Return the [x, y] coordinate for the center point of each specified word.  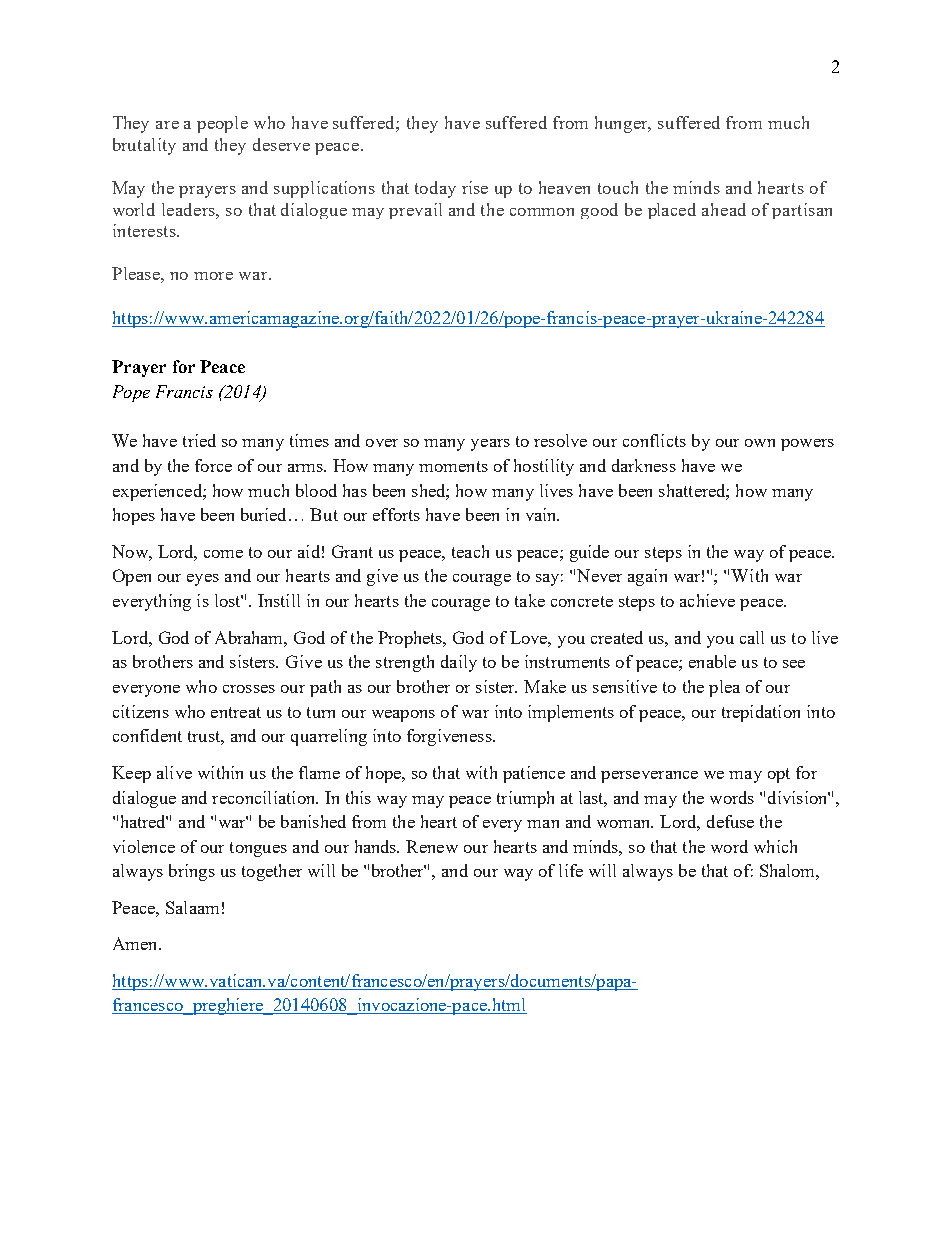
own [760, 443]
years [490, 445]
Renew [432, 846]
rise [475, 187]
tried [199, 440]
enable [712, 661]
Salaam [192, 907]
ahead [724, 209]
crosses [249, 689]
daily [459, 663]
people [222, 124]
